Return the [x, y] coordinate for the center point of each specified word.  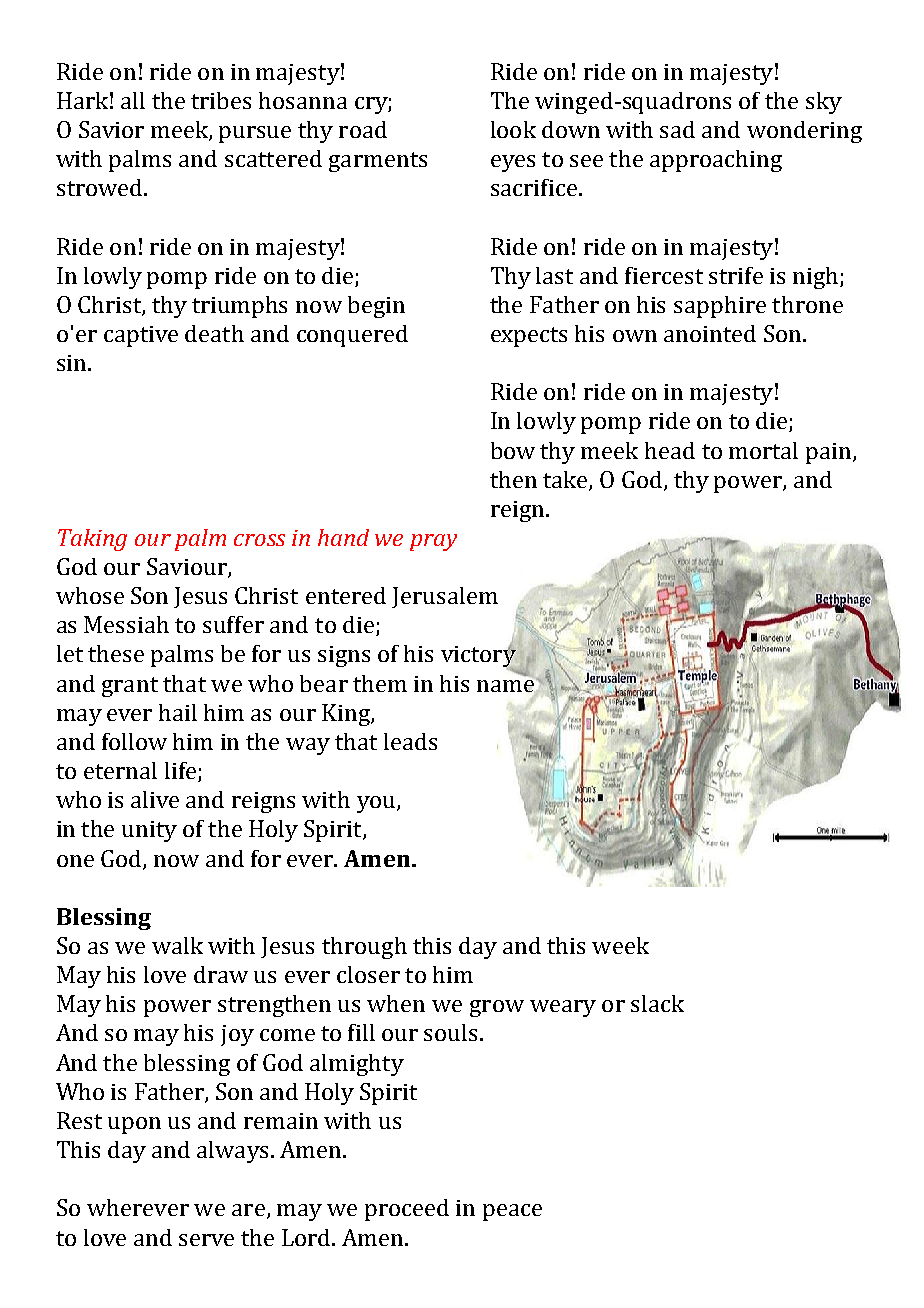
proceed [407, 1210]
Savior [111, 129]
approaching [716, 161]
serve [206, 1240]
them [380, 683]
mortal [763, 450]
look [513, 129]
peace [512, 1212]
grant [130, 687]
